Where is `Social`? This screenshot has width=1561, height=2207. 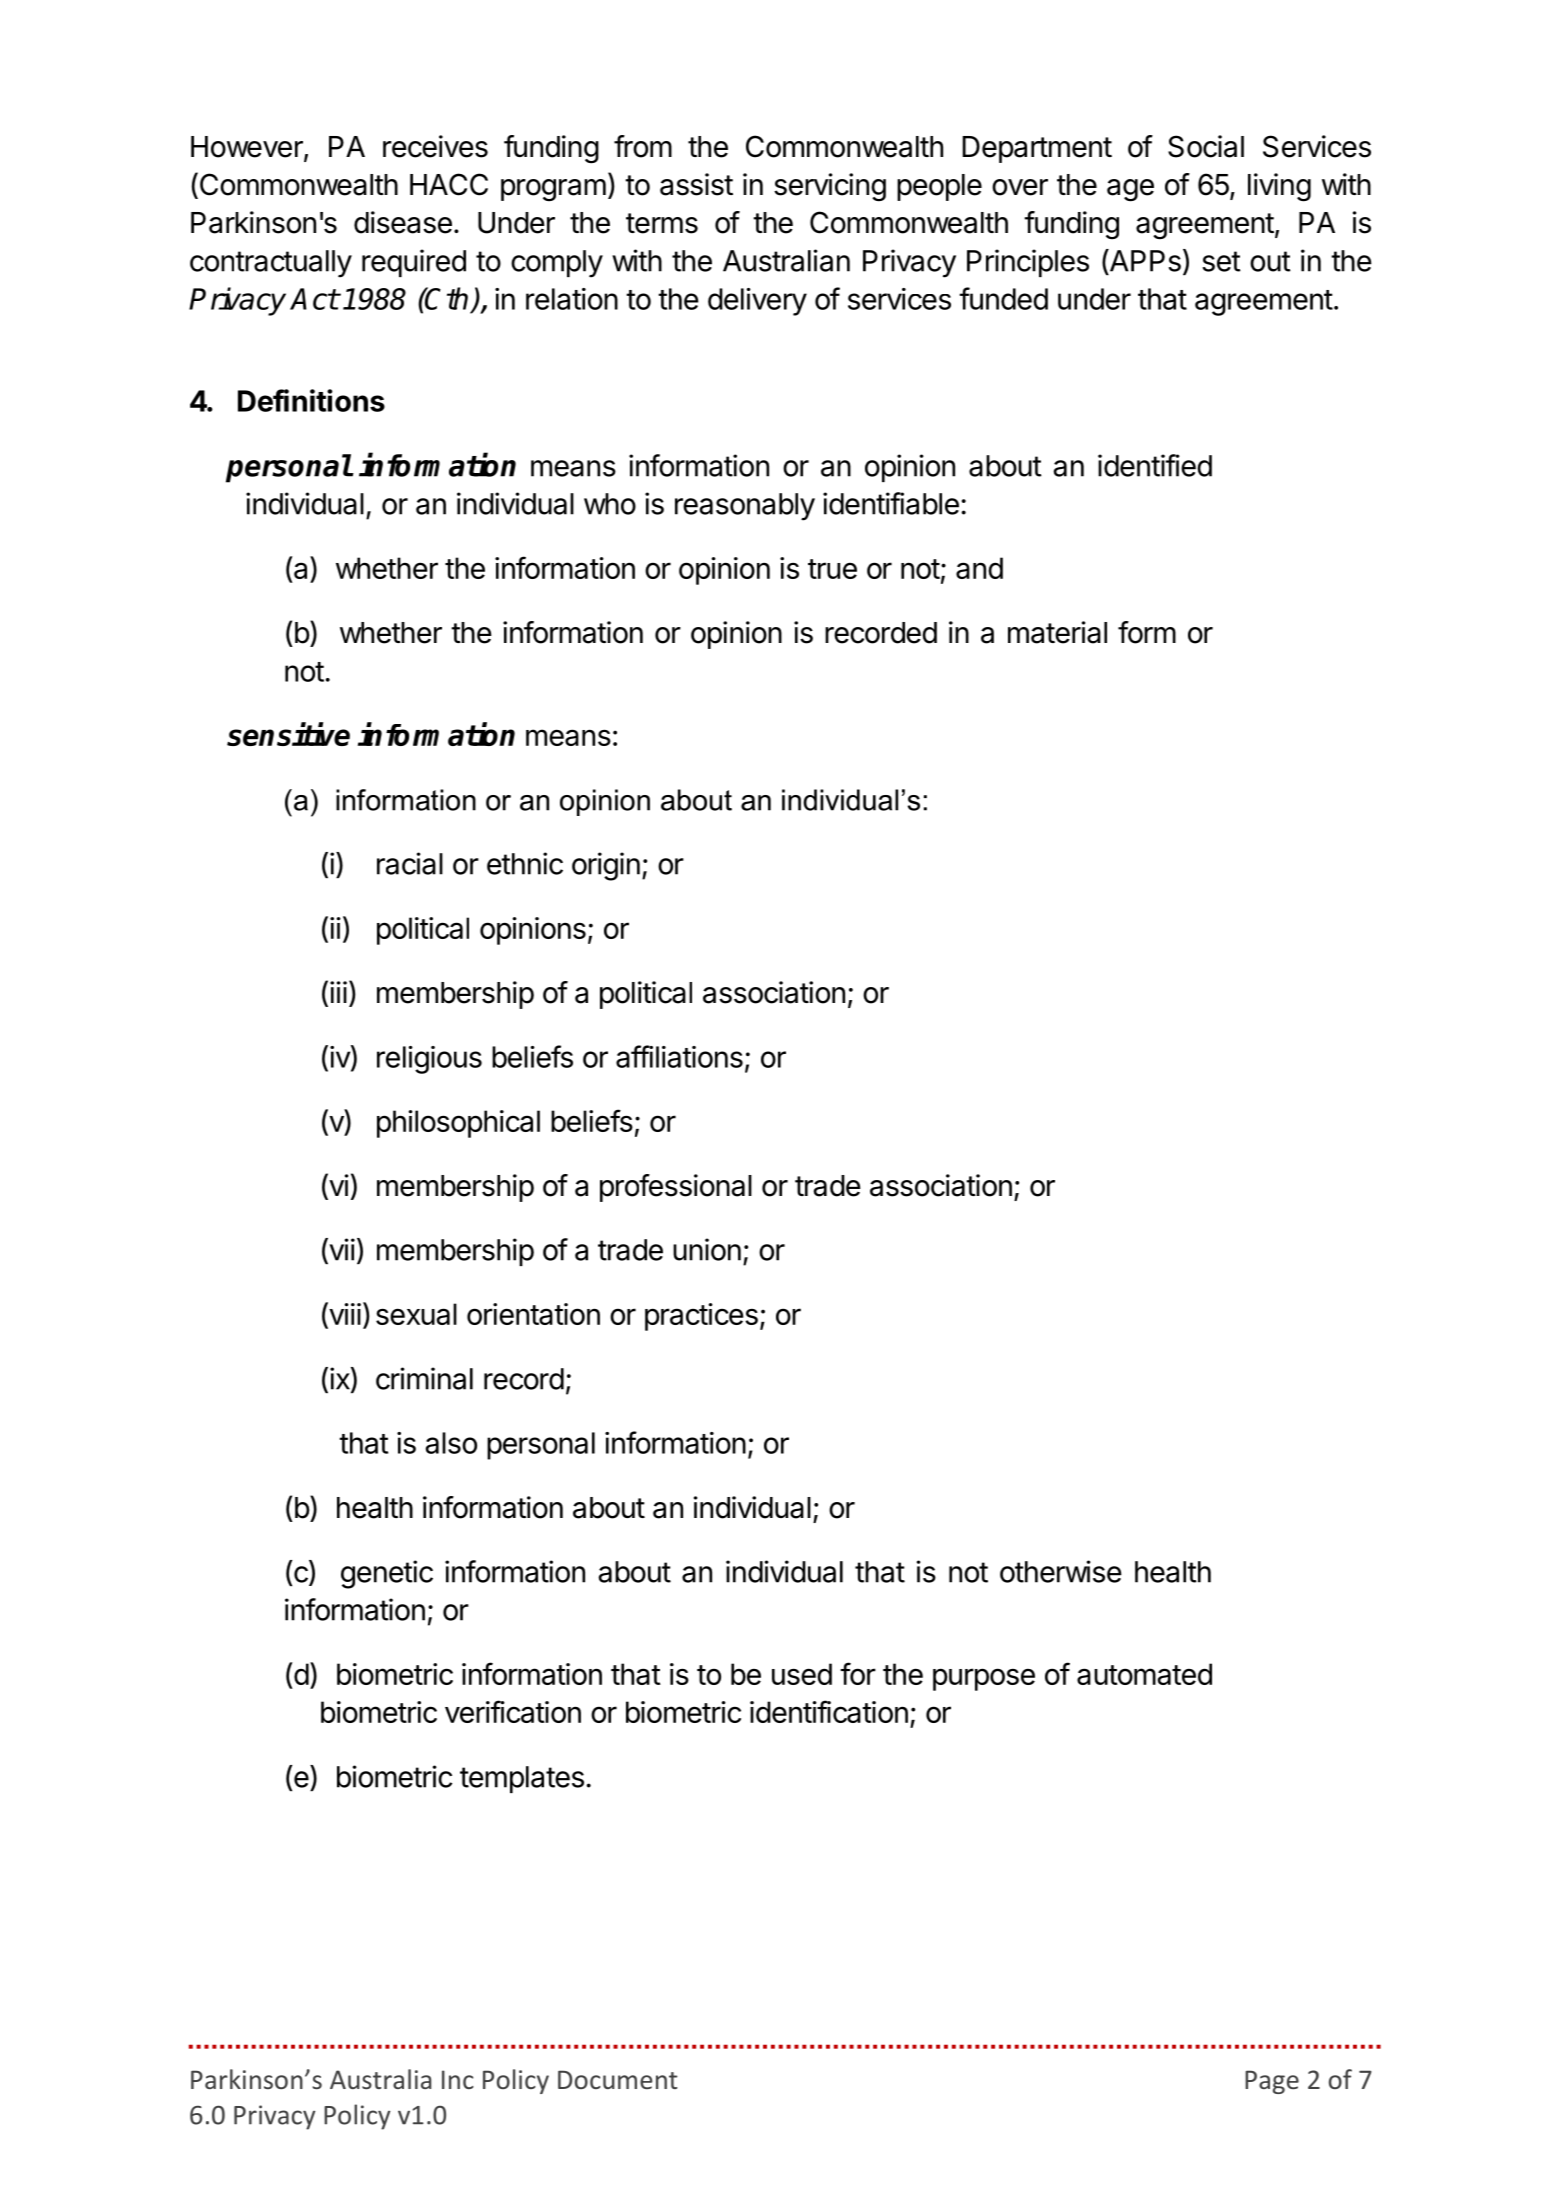 Social is located at coordinates (1206, 146).
